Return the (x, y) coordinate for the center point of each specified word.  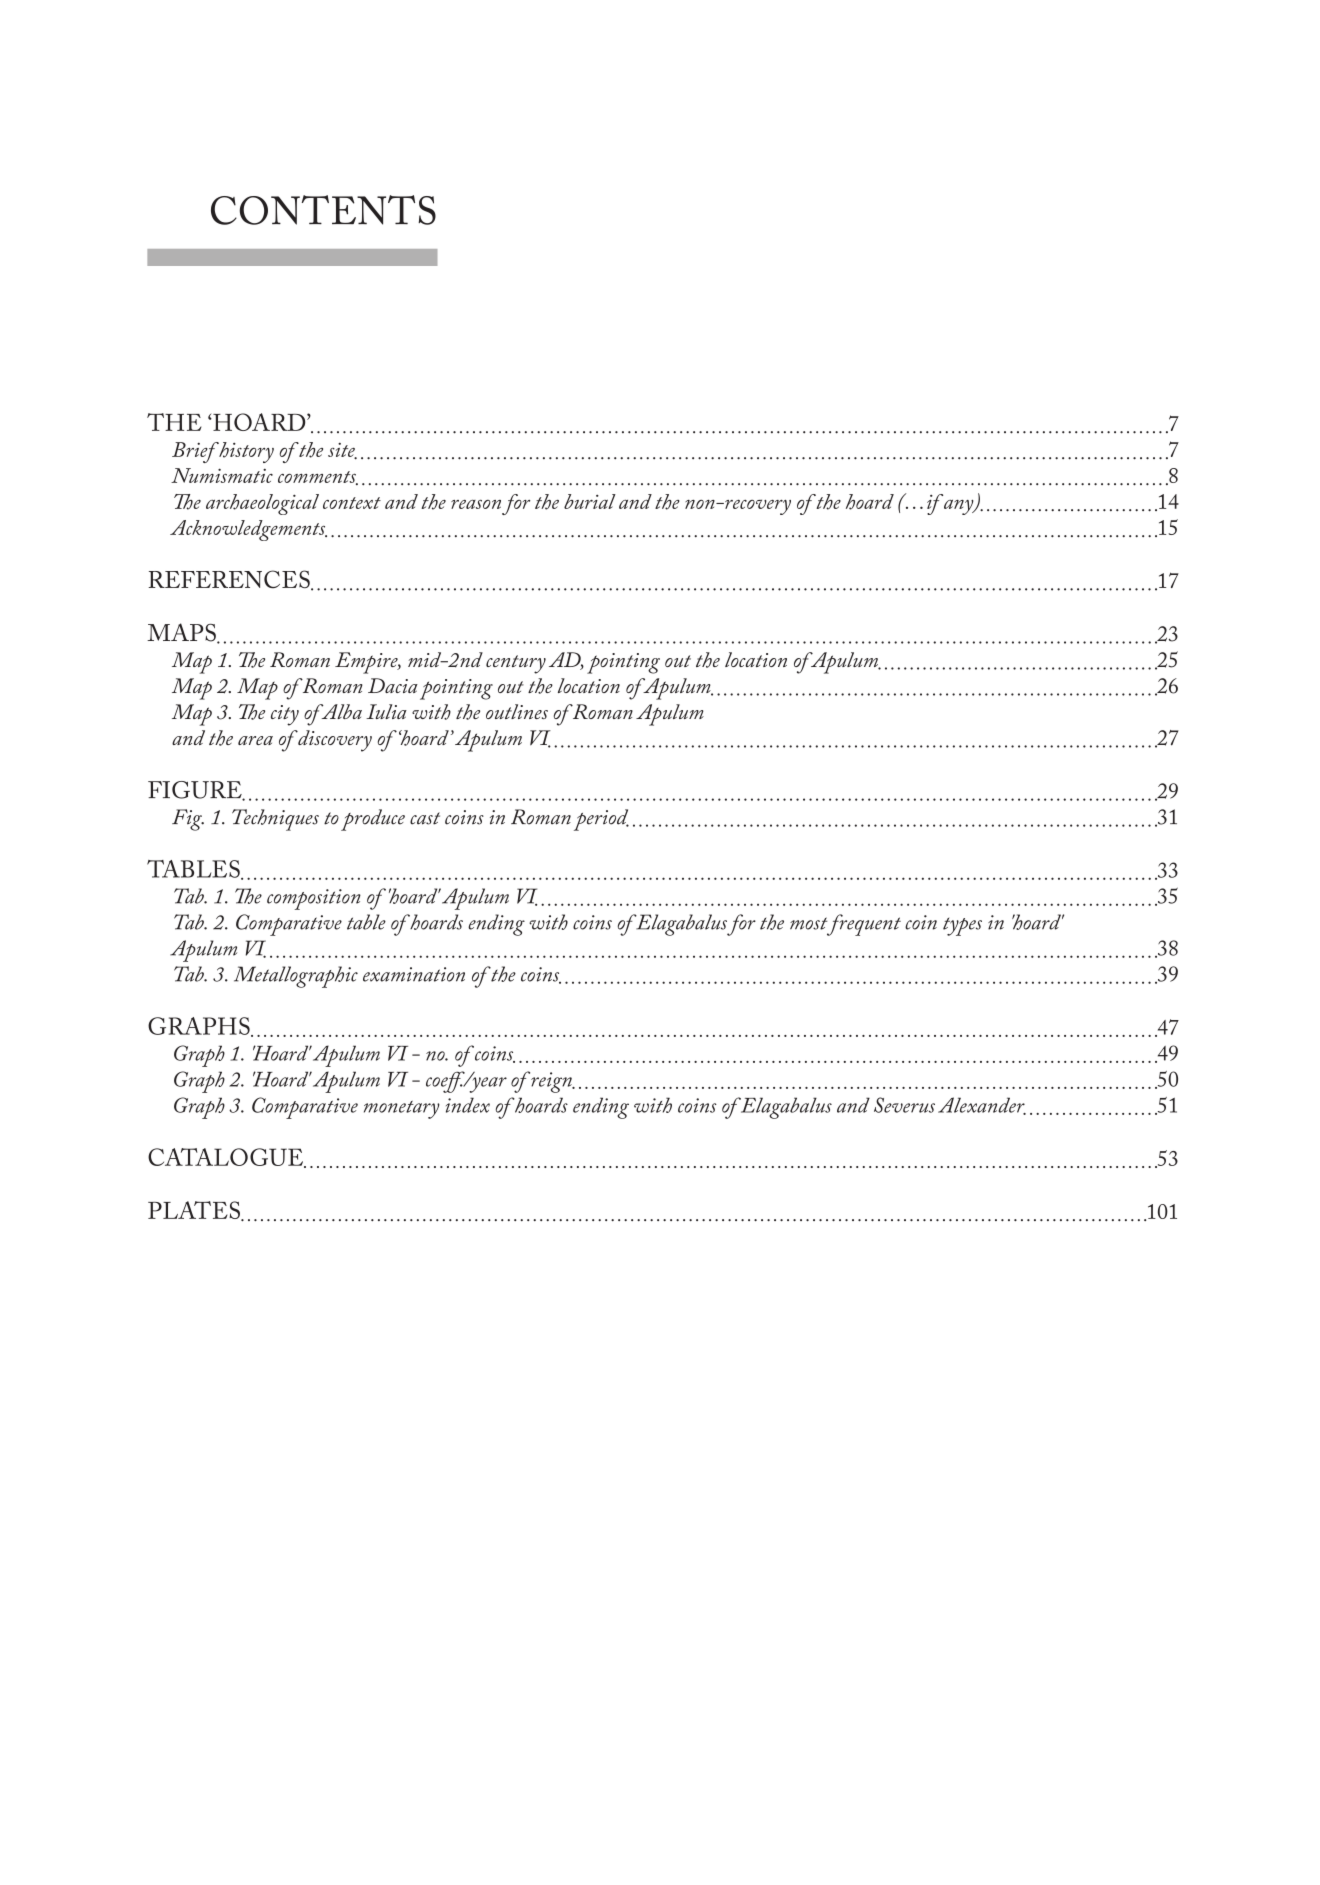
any (960, 507)
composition (314, 899)
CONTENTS (323, 210)
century (516, 664)
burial (590, 501)
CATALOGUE (226, 1158)
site (342, 451)
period (601, 820)
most (809, 923)
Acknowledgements (248, 530)
